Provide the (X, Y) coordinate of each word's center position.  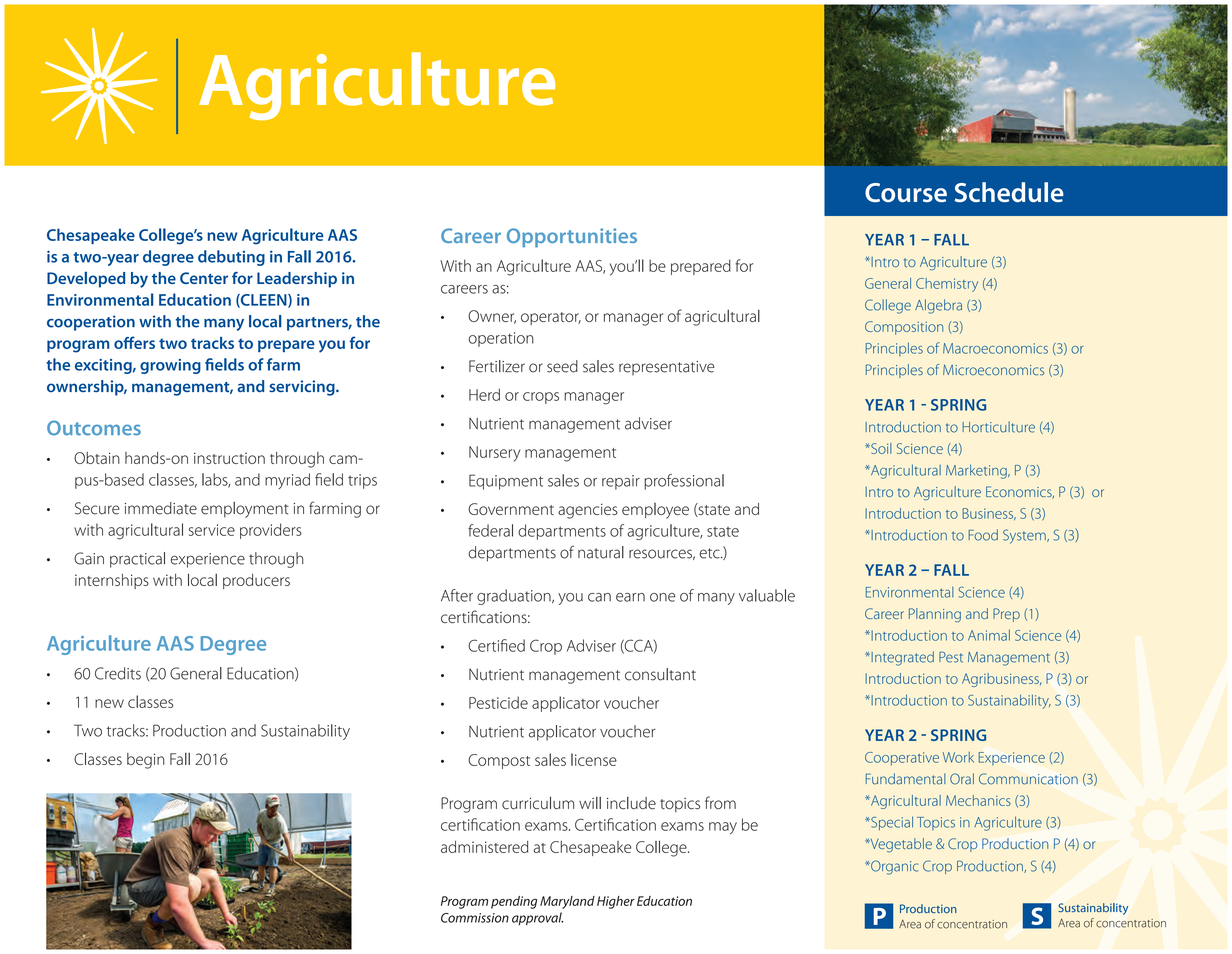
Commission (475, 918)
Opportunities (572, 237)
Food (983, 535)
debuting (231, 258)
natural (601, 552)
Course (906, 192)
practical (137, 560)
